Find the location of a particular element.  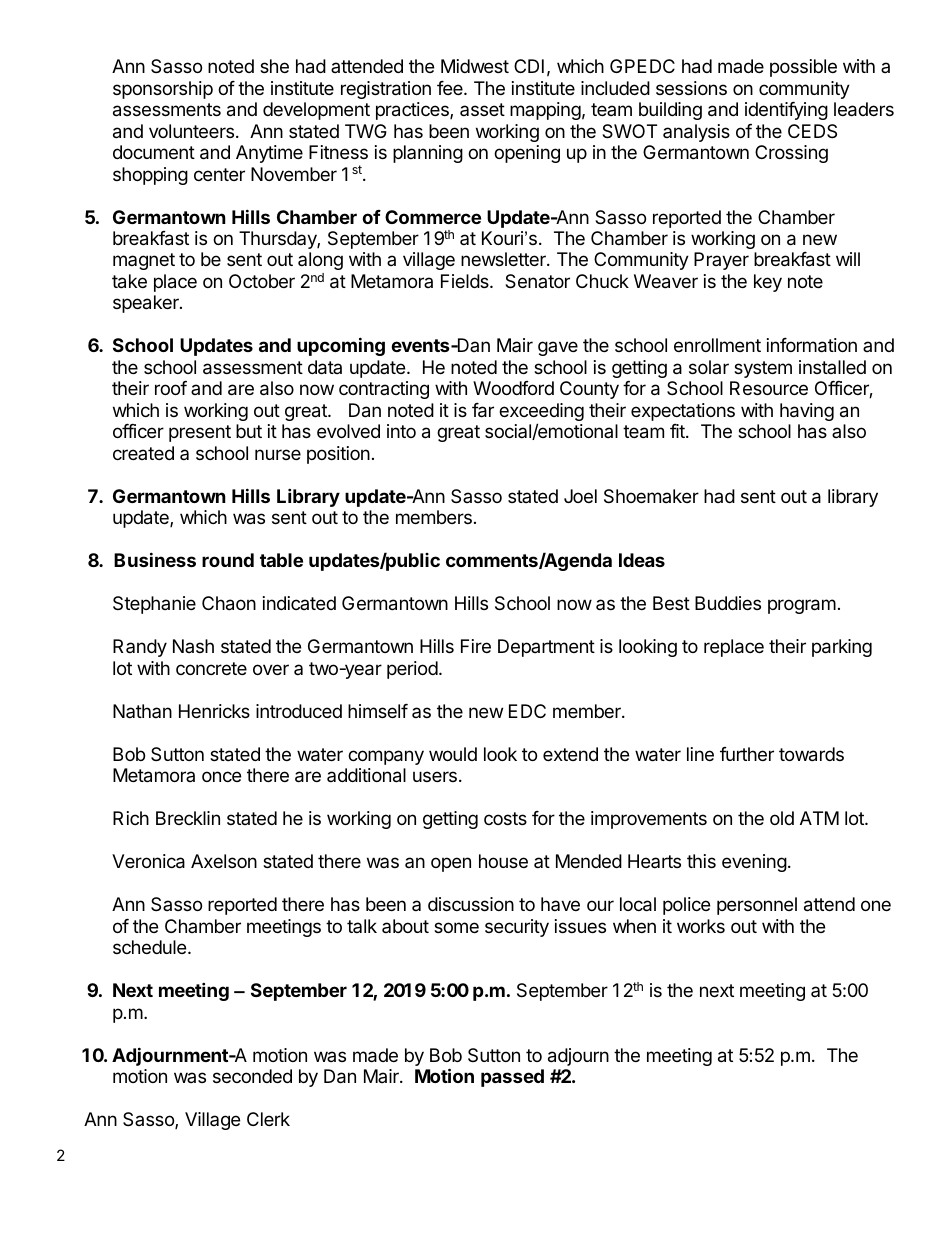

passed is located at coordinates (512, 1078).
